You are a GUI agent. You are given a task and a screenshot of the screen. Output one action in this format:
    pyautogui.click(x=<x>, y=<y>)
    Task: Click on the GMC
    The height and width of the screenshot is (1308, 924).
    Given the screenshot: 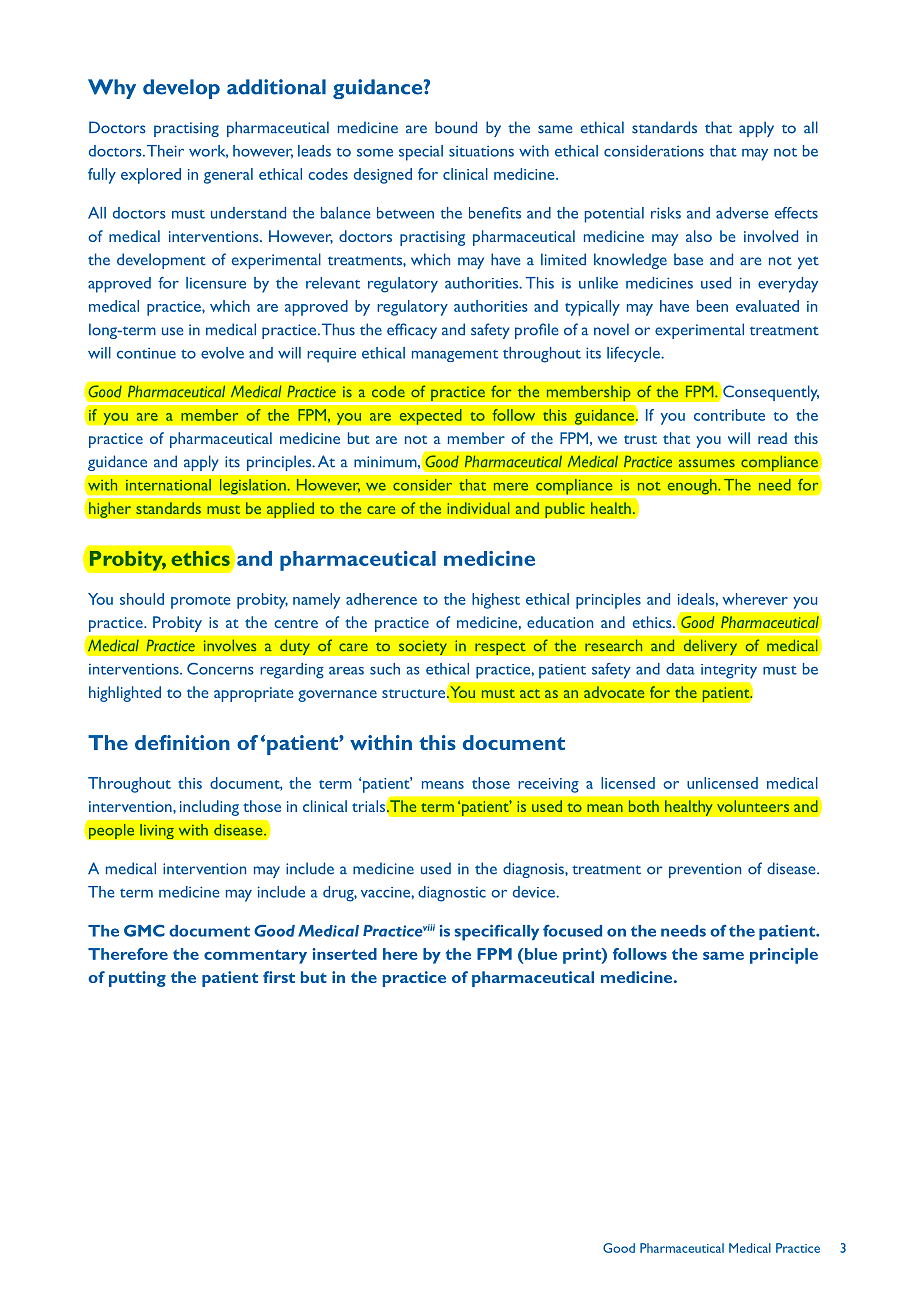 What is the action you would take?
    pyautogui.click(x=144, y=931)
